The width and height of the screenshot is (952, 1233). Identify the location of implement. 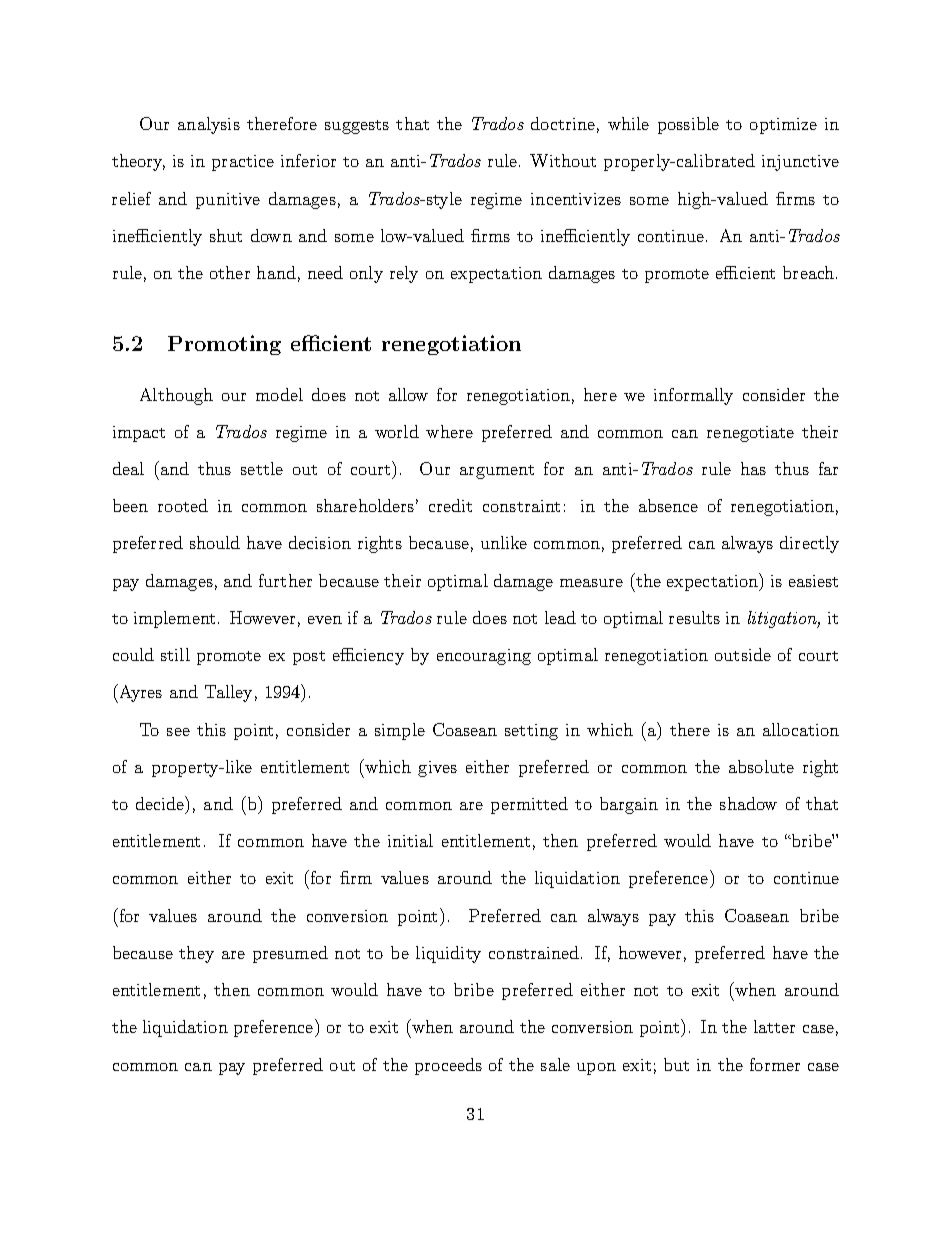
(174, 619).
